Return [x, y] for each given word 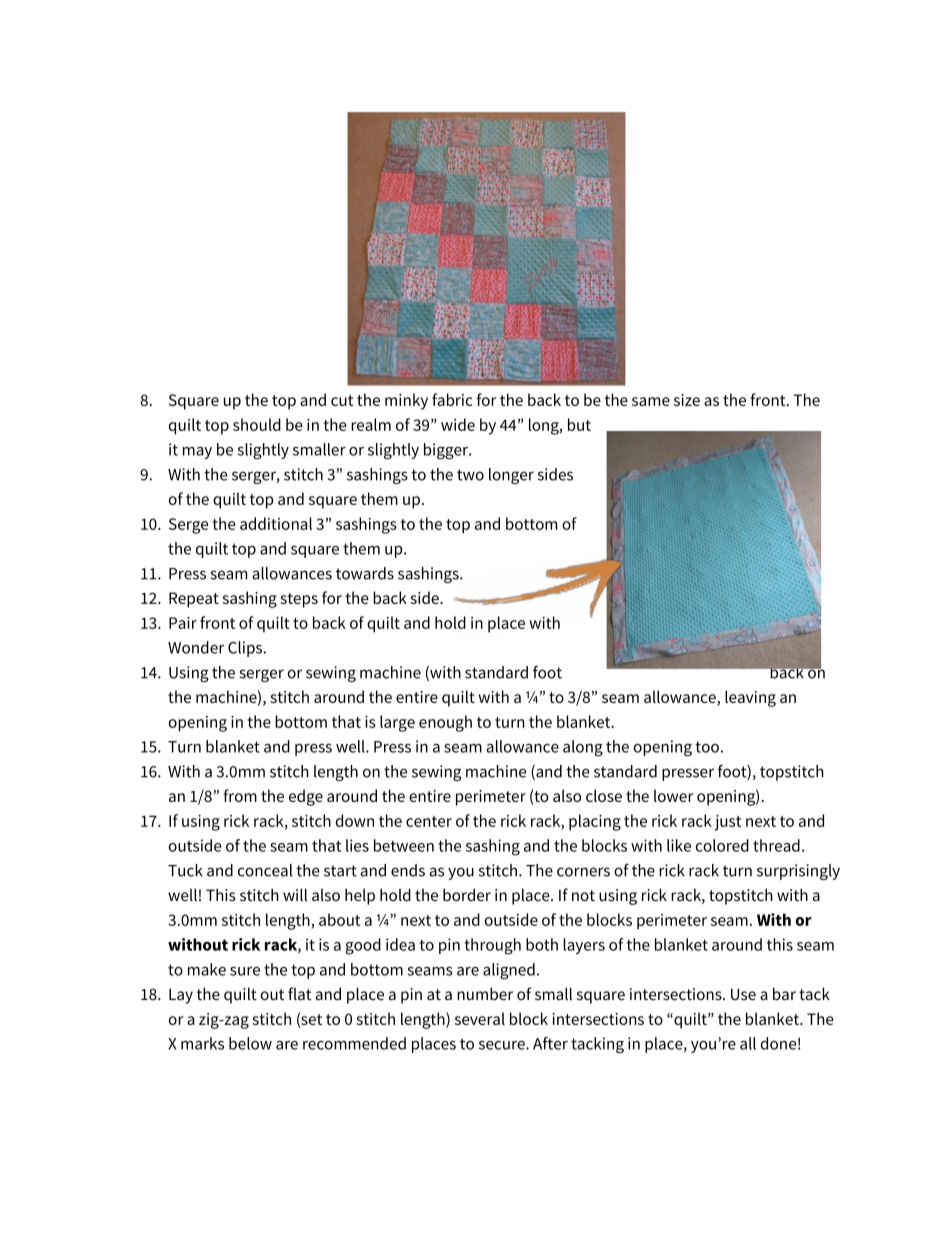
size [687, 400]
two [470, 475]
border [467, 894]
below [250, 1043]
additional [276, 523]
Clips [246, 649]
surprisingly [798, 872]
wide [458, 424]
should [257, 424]
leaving [750, 698]
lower [673, 795]
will [295, 894]
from [240, 795]
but [579, 424]
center [429, 821]
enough [445, 723]
